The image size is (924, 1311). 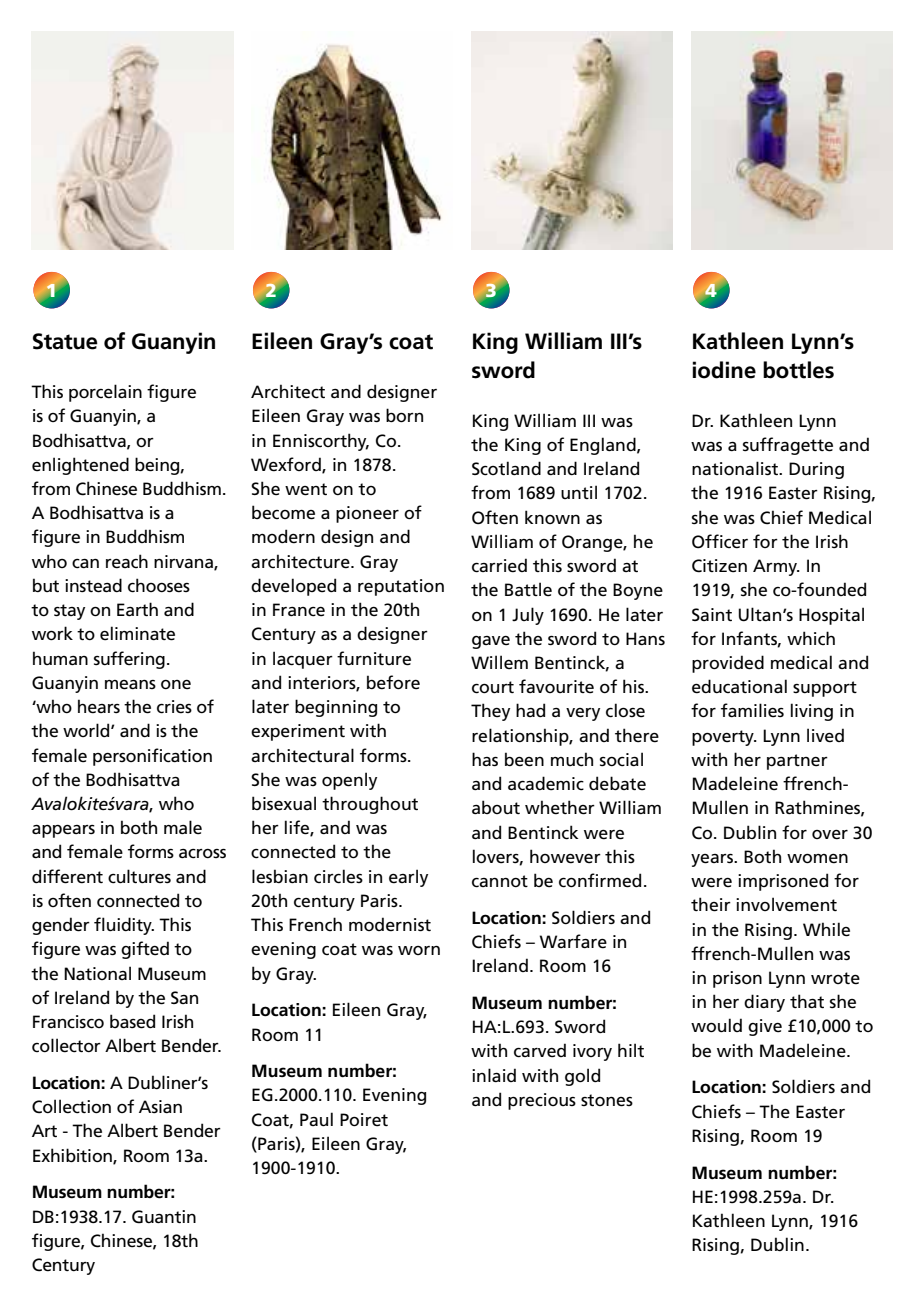 What do you see at coordinates (491, 642) in the page?
I see `gave` at bounding box center [491, 642].
